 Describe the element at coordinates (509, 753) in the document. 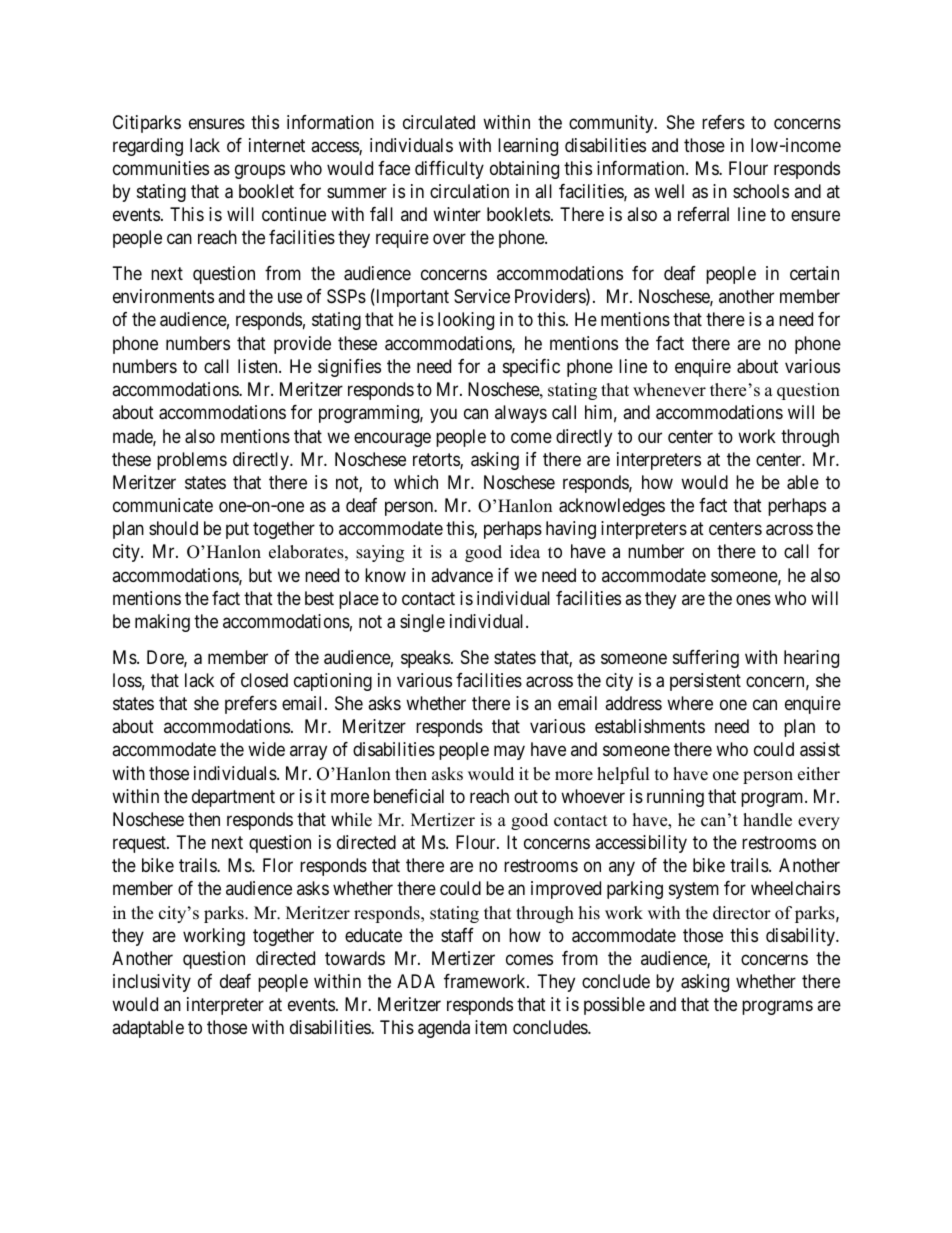

I see `may` at that location.
